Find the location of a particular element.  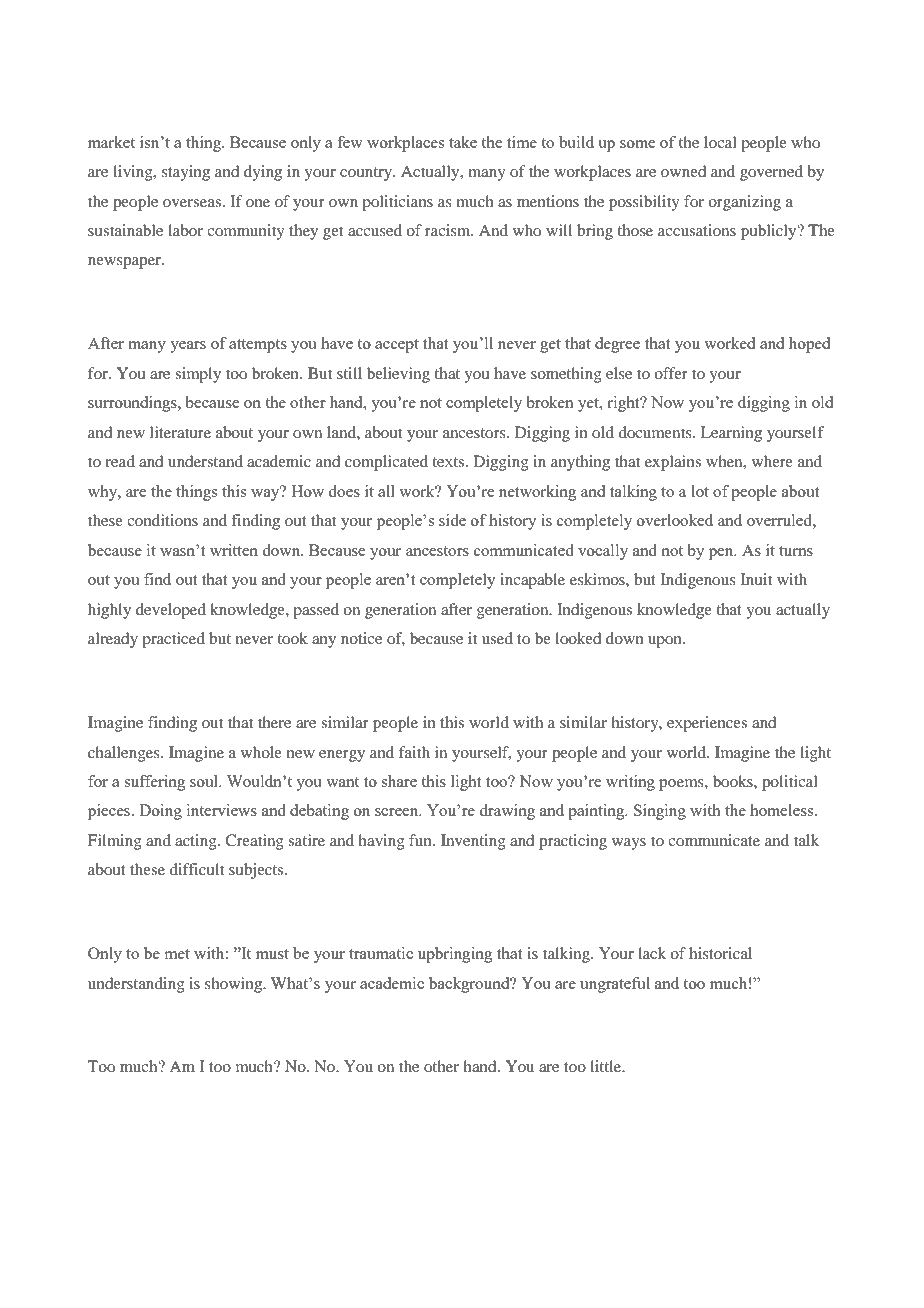

showing is located at coordinates (235, 985).
